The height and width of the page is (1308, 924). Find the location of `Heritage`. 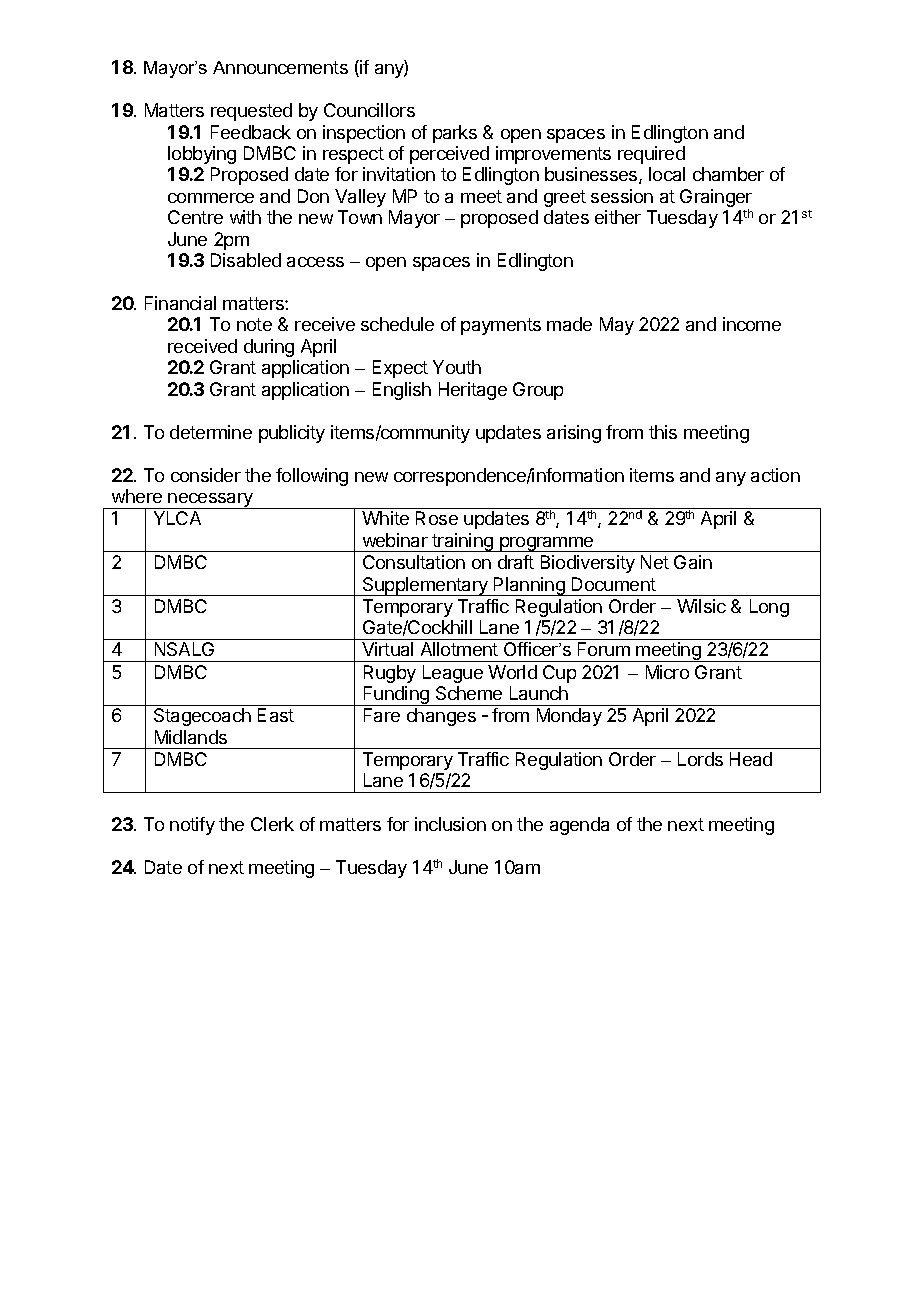

Heritage is located at coordinates (473, 391).
